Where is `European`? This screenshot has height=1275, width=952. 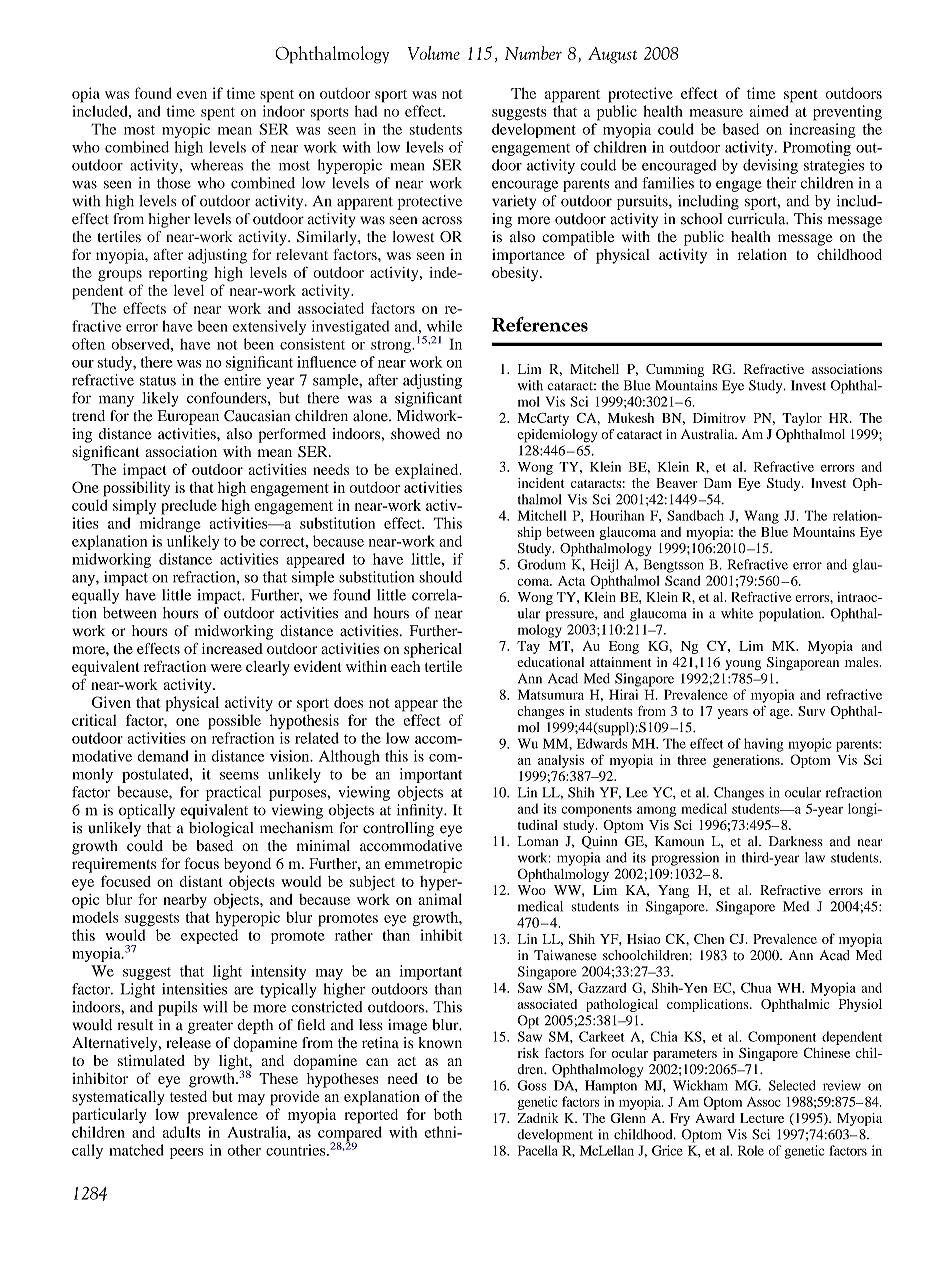 European is located at coordinates (188, 417).
